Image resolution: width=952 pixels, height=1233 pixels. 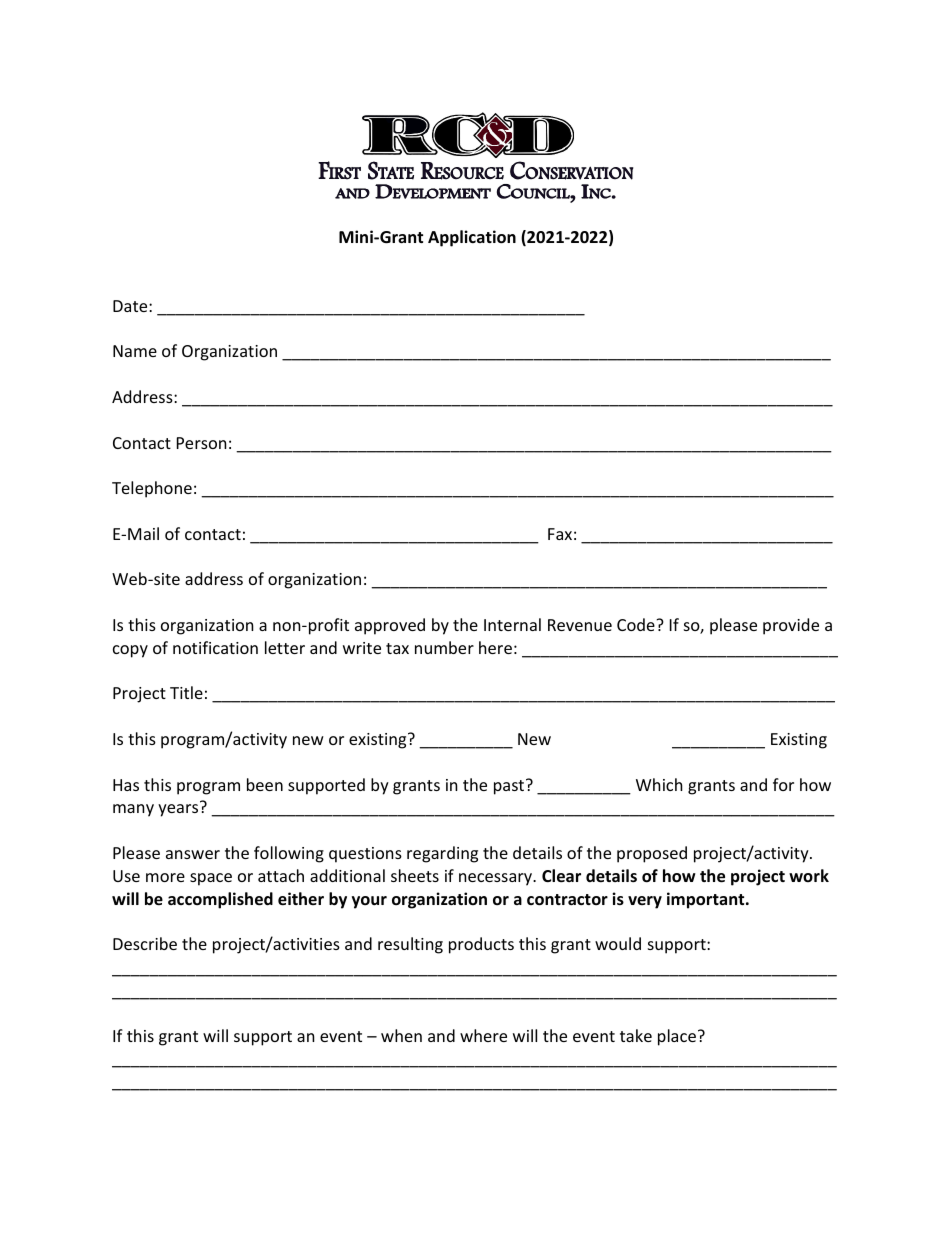 What do you see at coordinates (135, 351) in the image?
I see `Name` at bounding box center [135, 351].
